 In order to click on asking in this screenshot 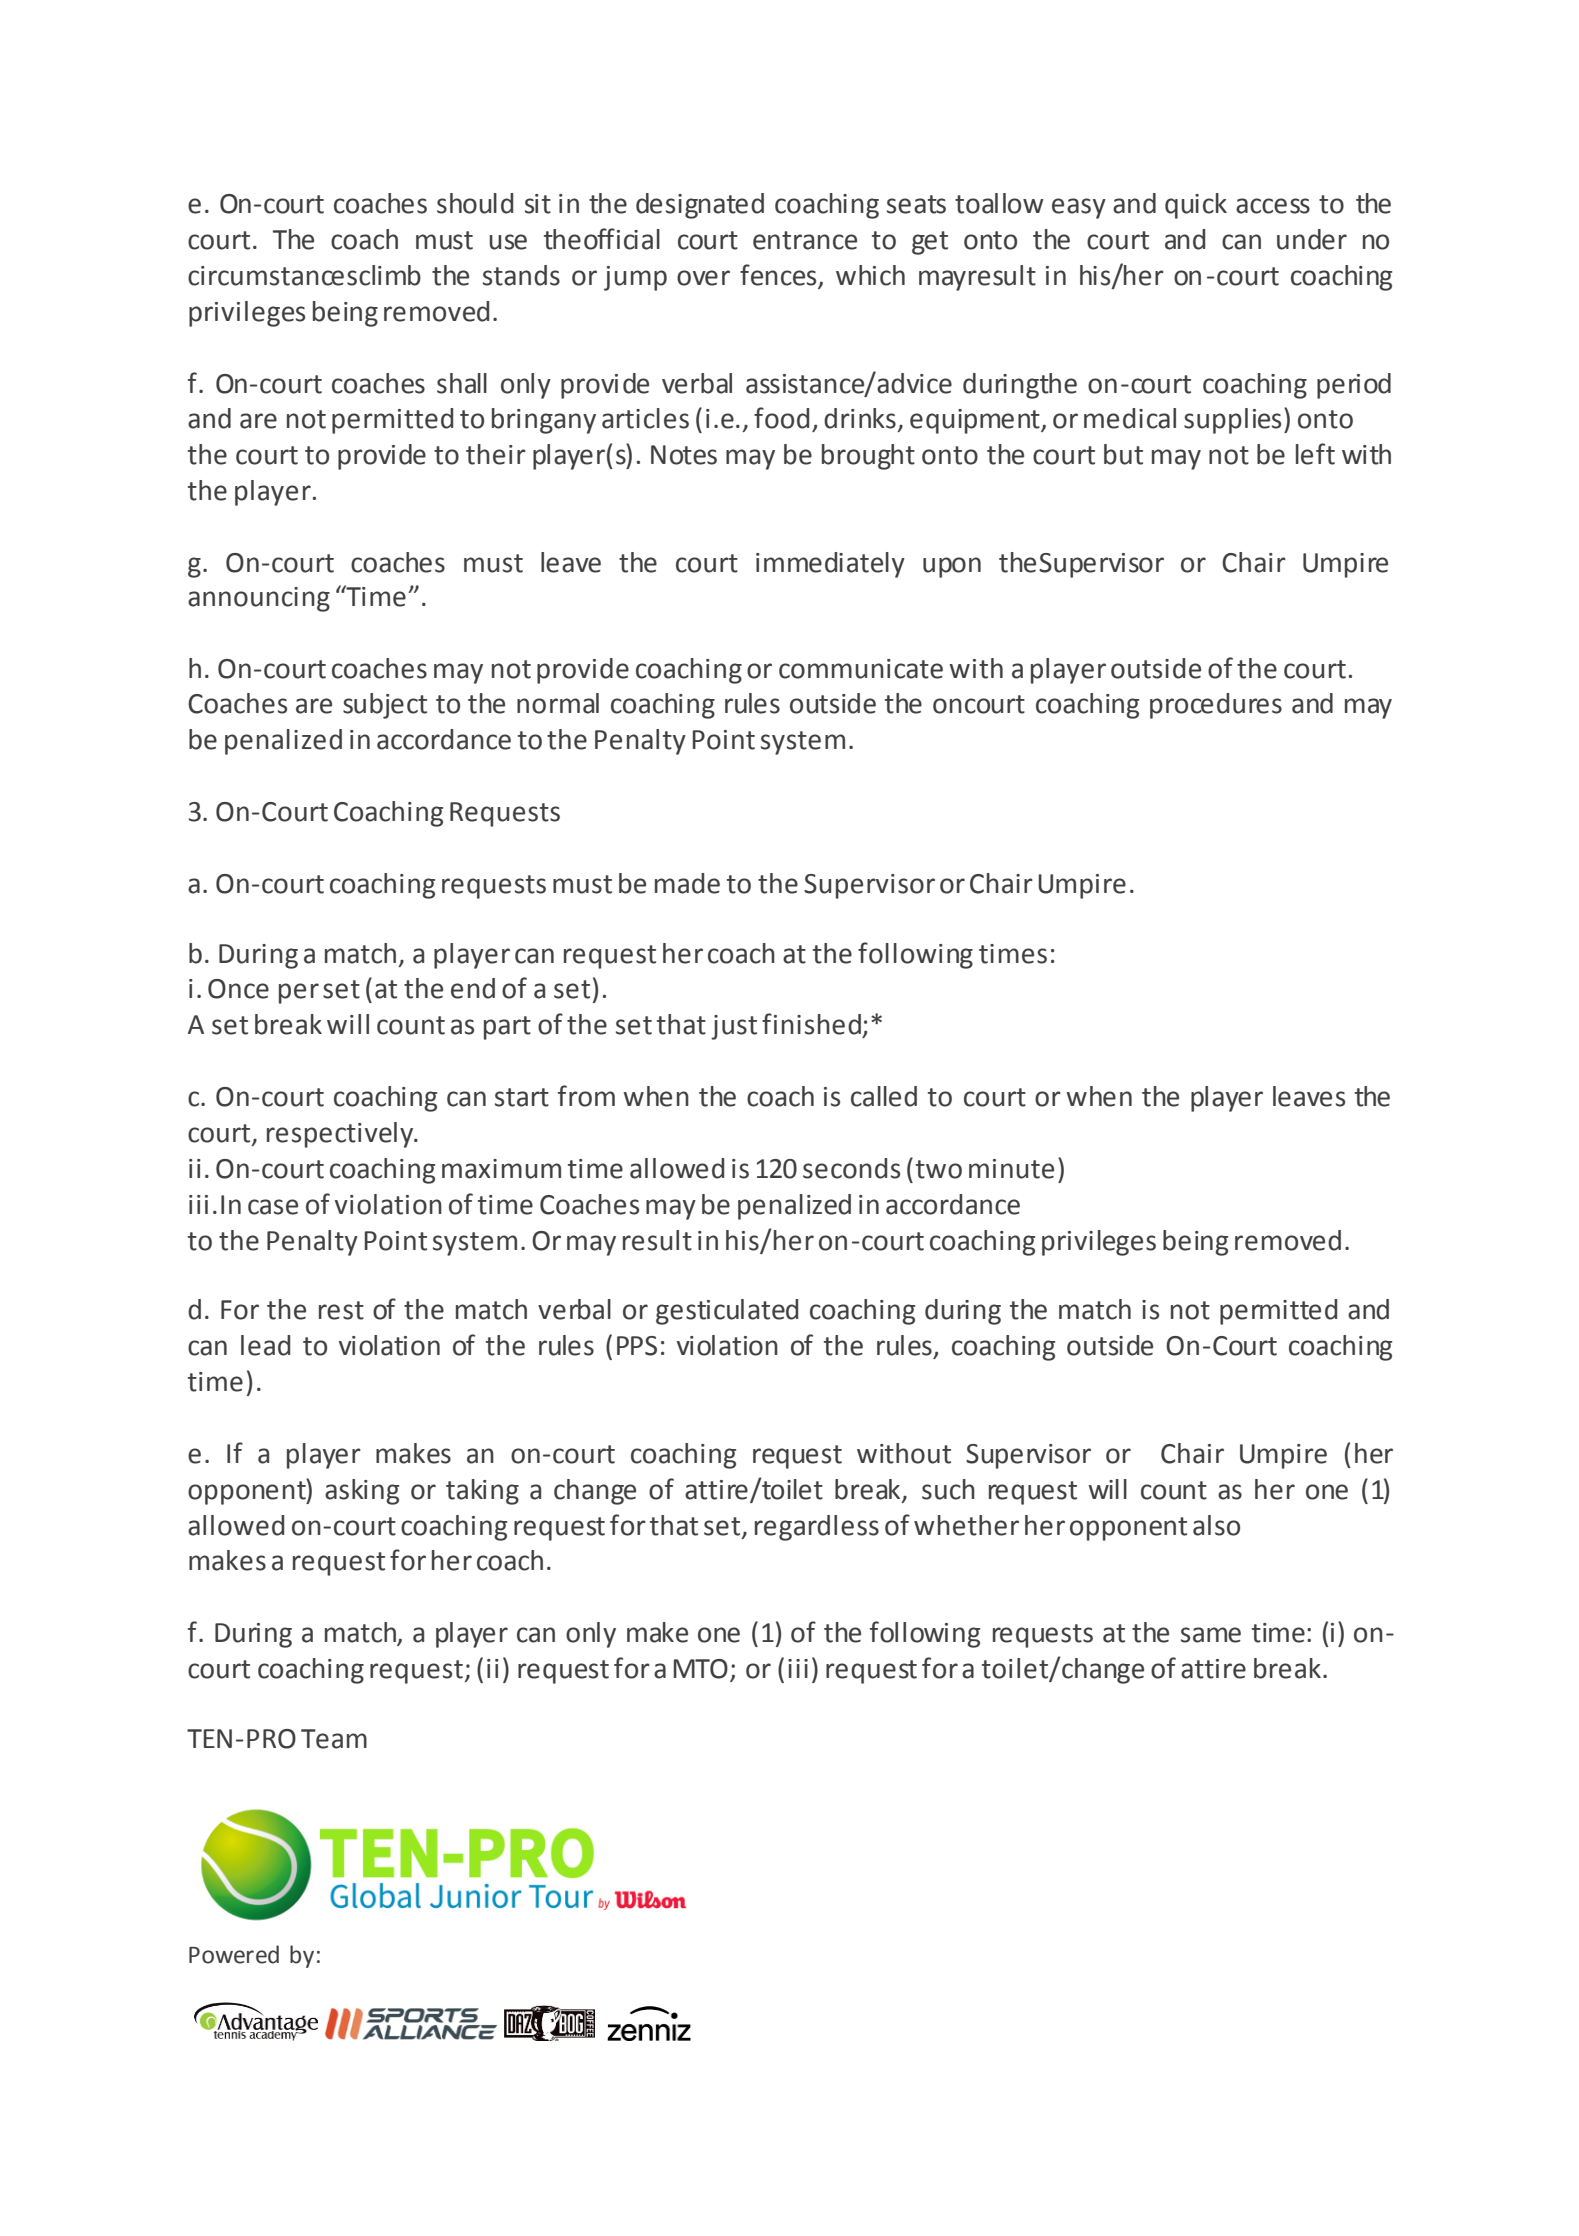, I will do `click(362, 1492)`.
